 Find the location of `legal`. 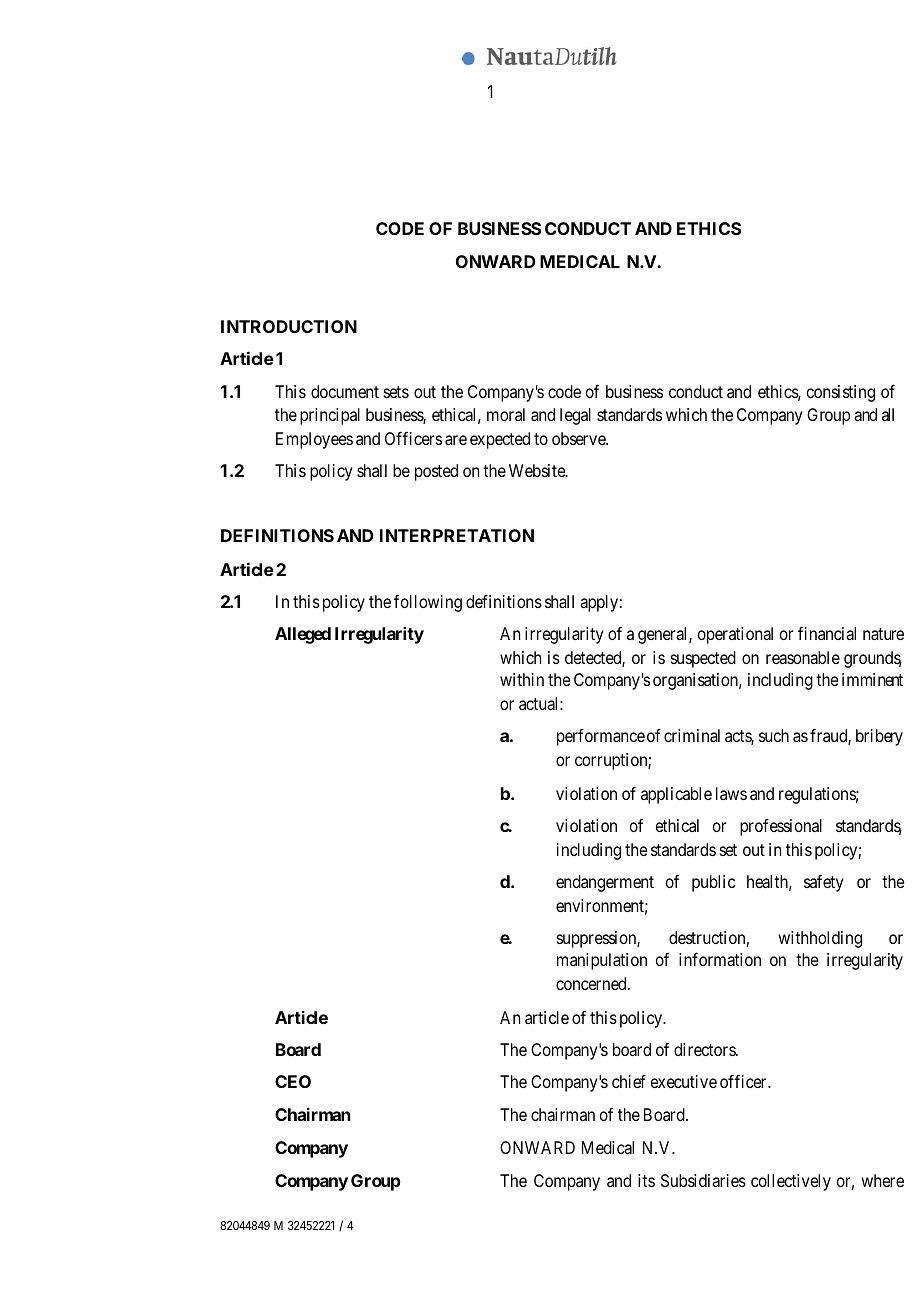

legal is located at coordinates (575, 416).
